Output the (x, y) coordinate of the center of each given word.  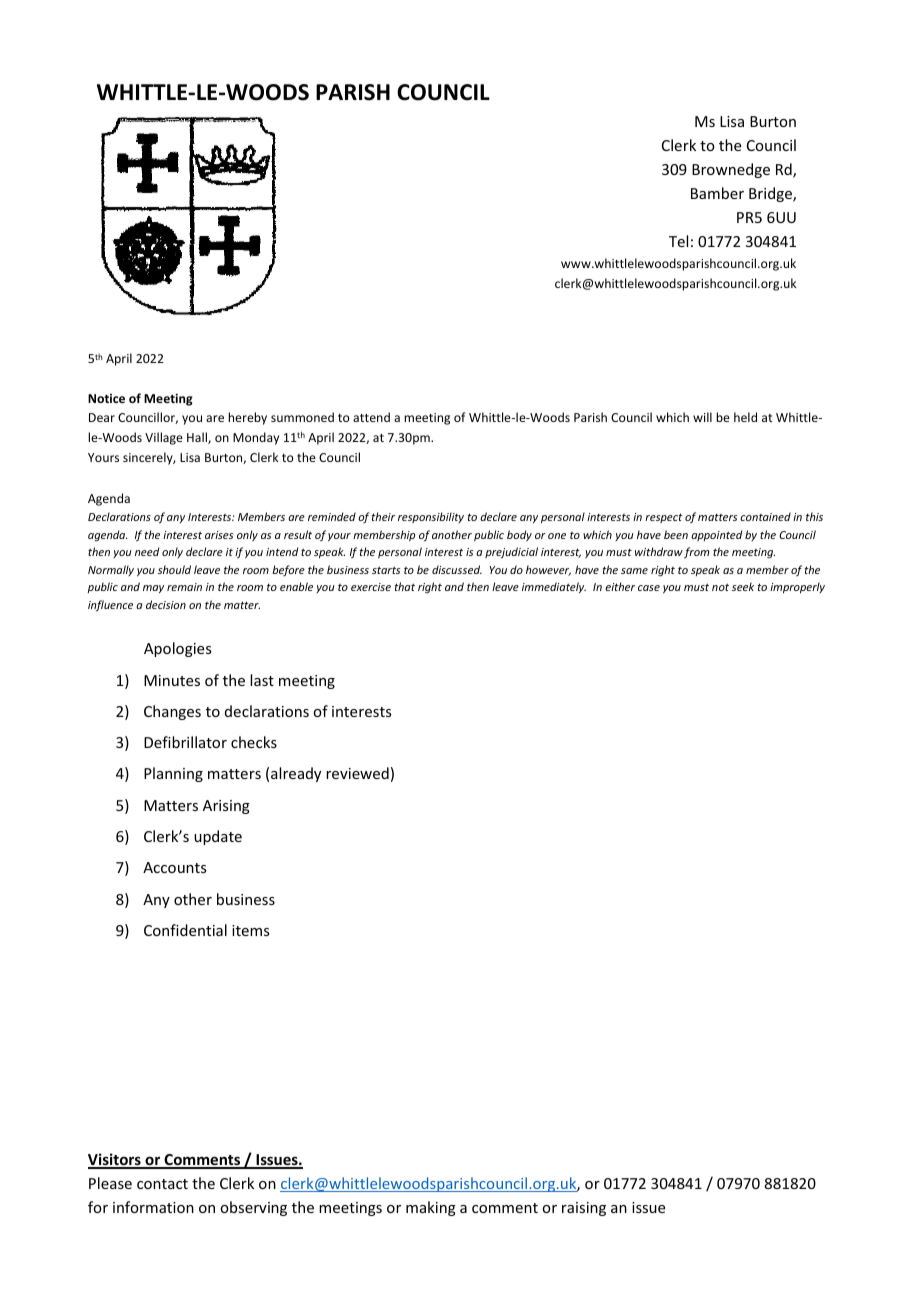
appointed (716, 535)
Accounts (174, 867)
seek (743, 586)
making (431, 1208)
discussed (457, 569)
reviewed (357, 773)
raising (584, 1209)
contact (162, 1184)
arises (219, 535)
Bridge (771, 194)
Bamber (717, 193)
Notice (106, 398)
